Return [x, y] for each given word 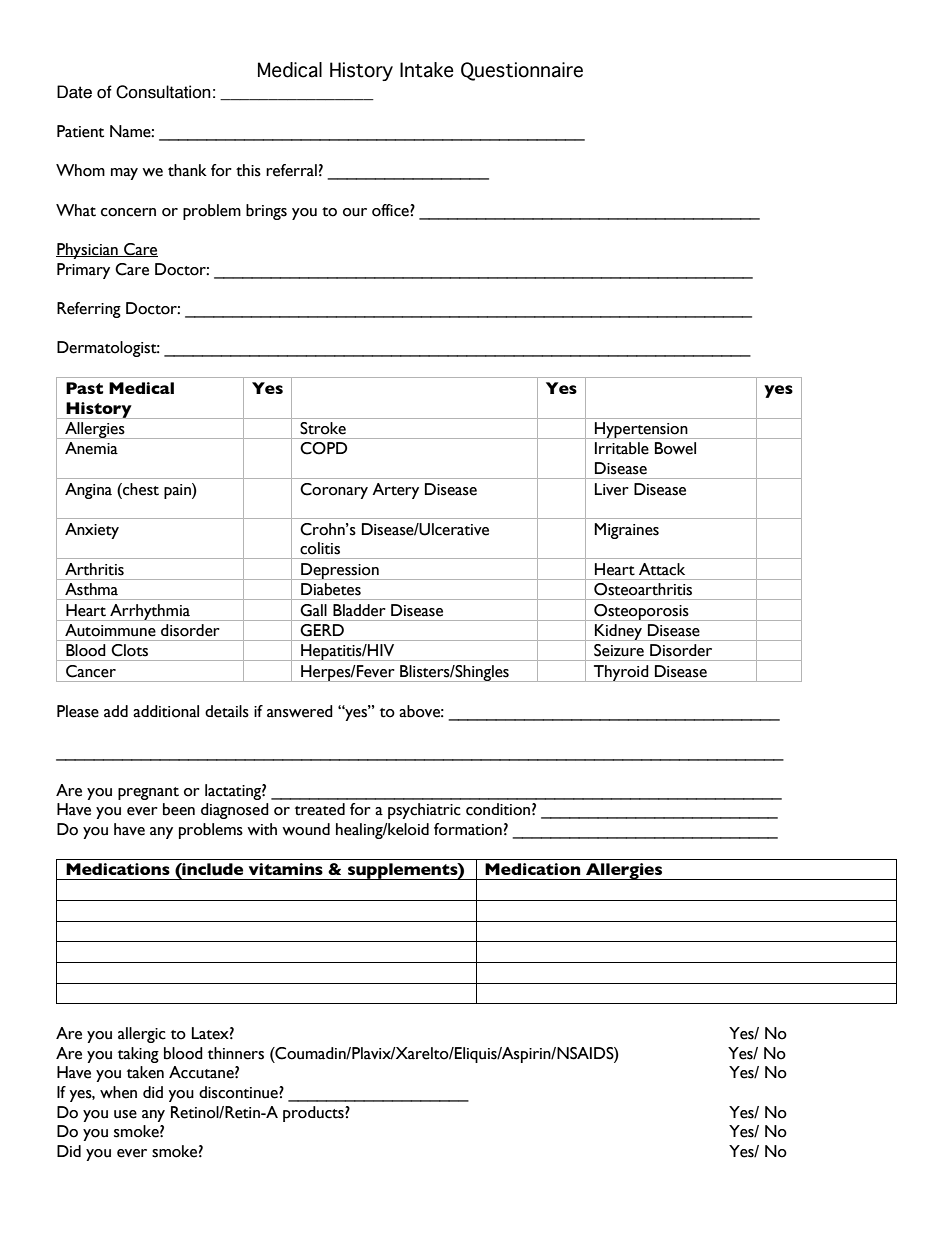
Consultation [163, 92]
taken [145, 1072]
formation [468, 829]
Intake [427, 70]
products [314, 1114]
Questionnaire [522, 71]
